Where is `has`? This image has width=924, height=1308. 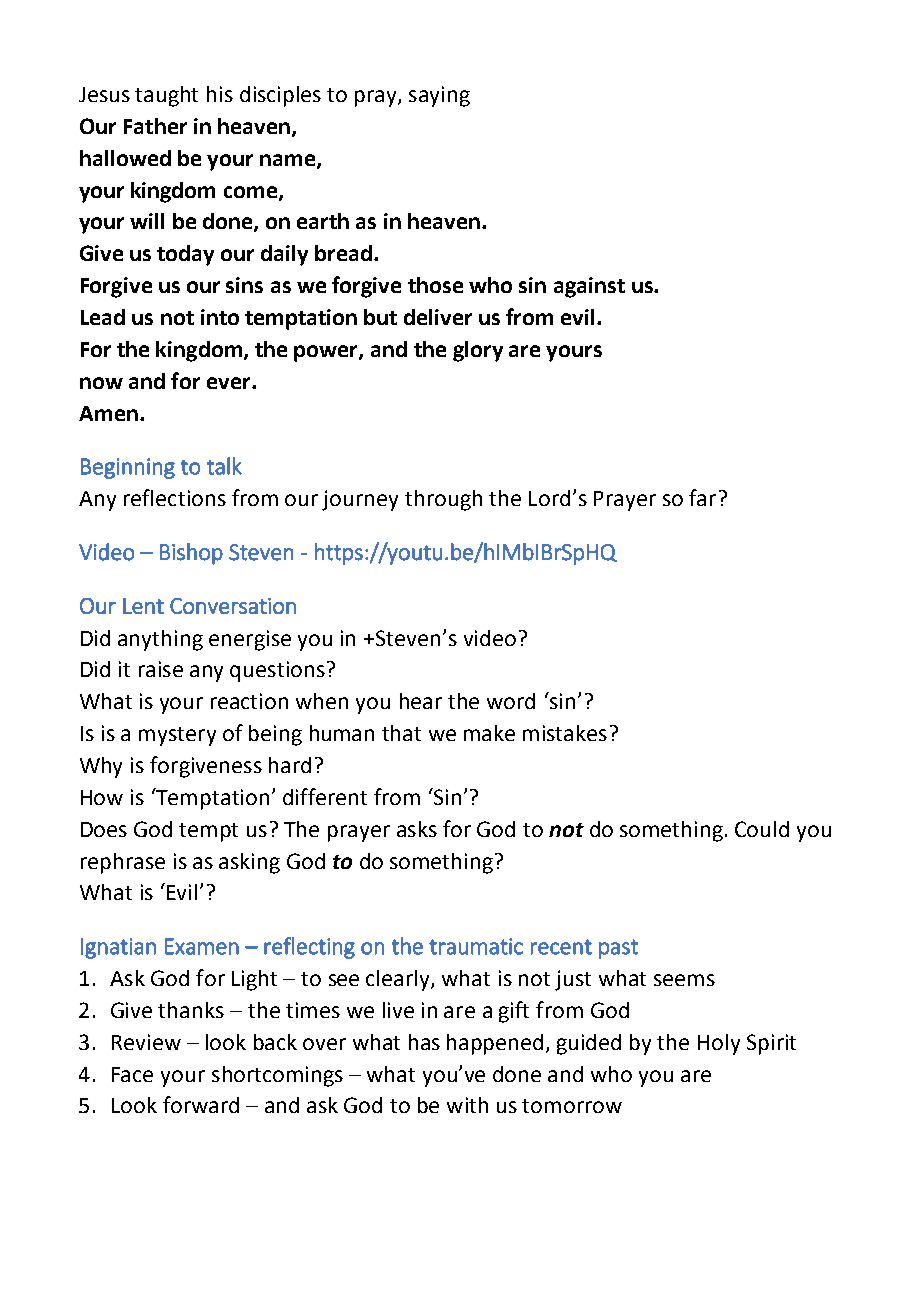 has is located at coordinates (424, 1042).
